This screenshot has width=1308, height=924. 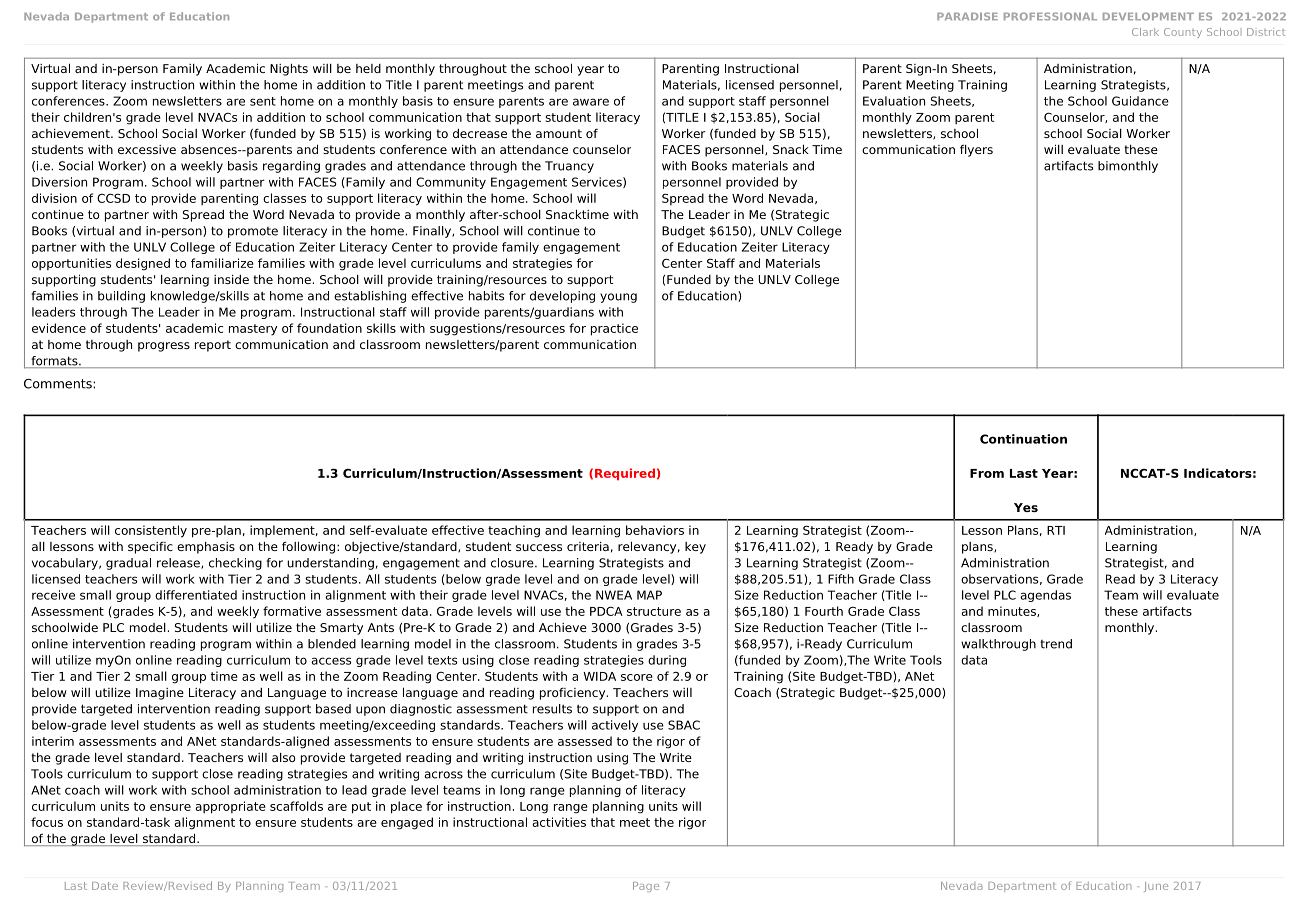 I want to click on practice, so click(x=614, y=329).
